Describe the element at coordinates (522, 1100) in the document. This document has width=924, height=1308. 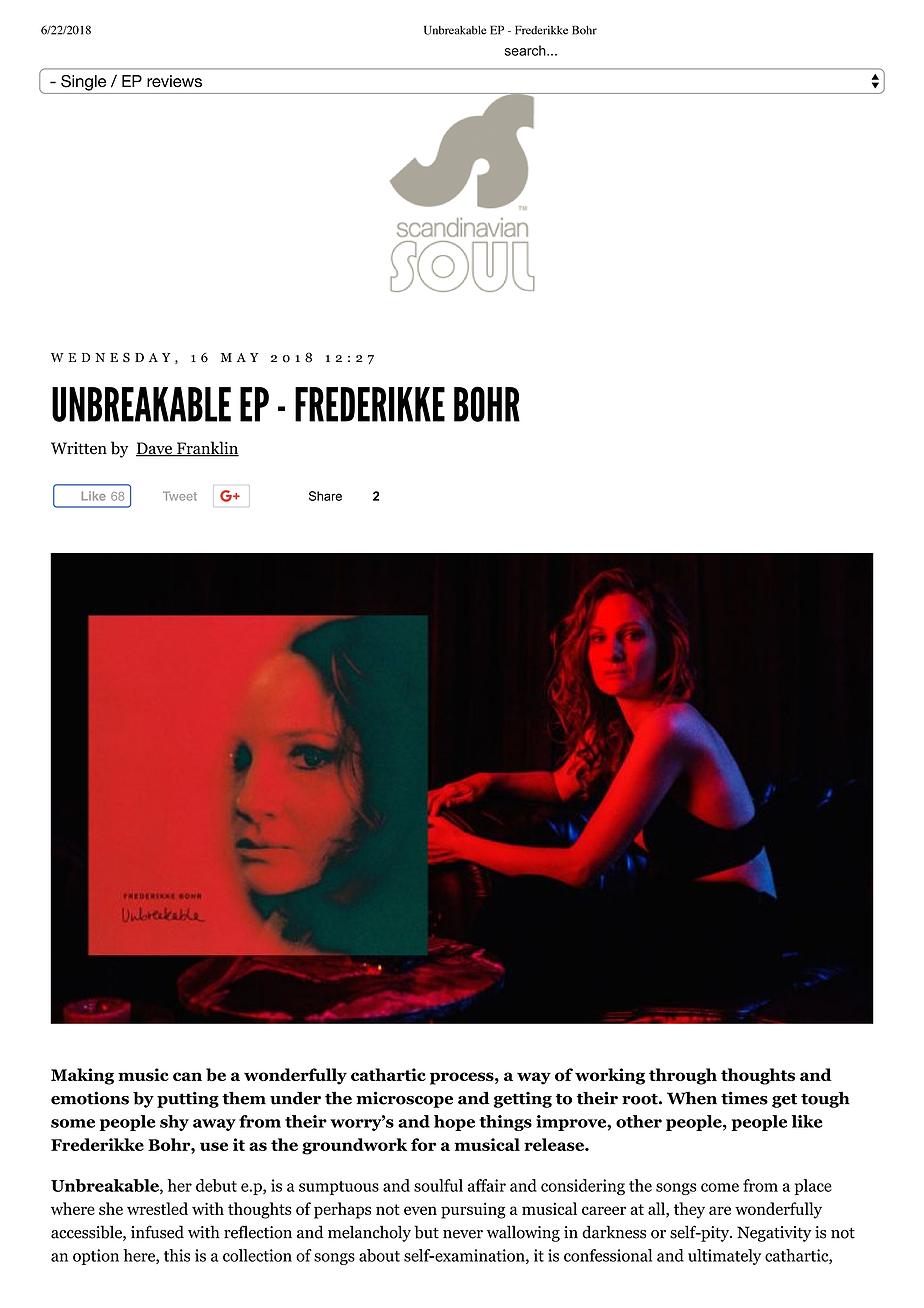
I see `getting` at that location.
